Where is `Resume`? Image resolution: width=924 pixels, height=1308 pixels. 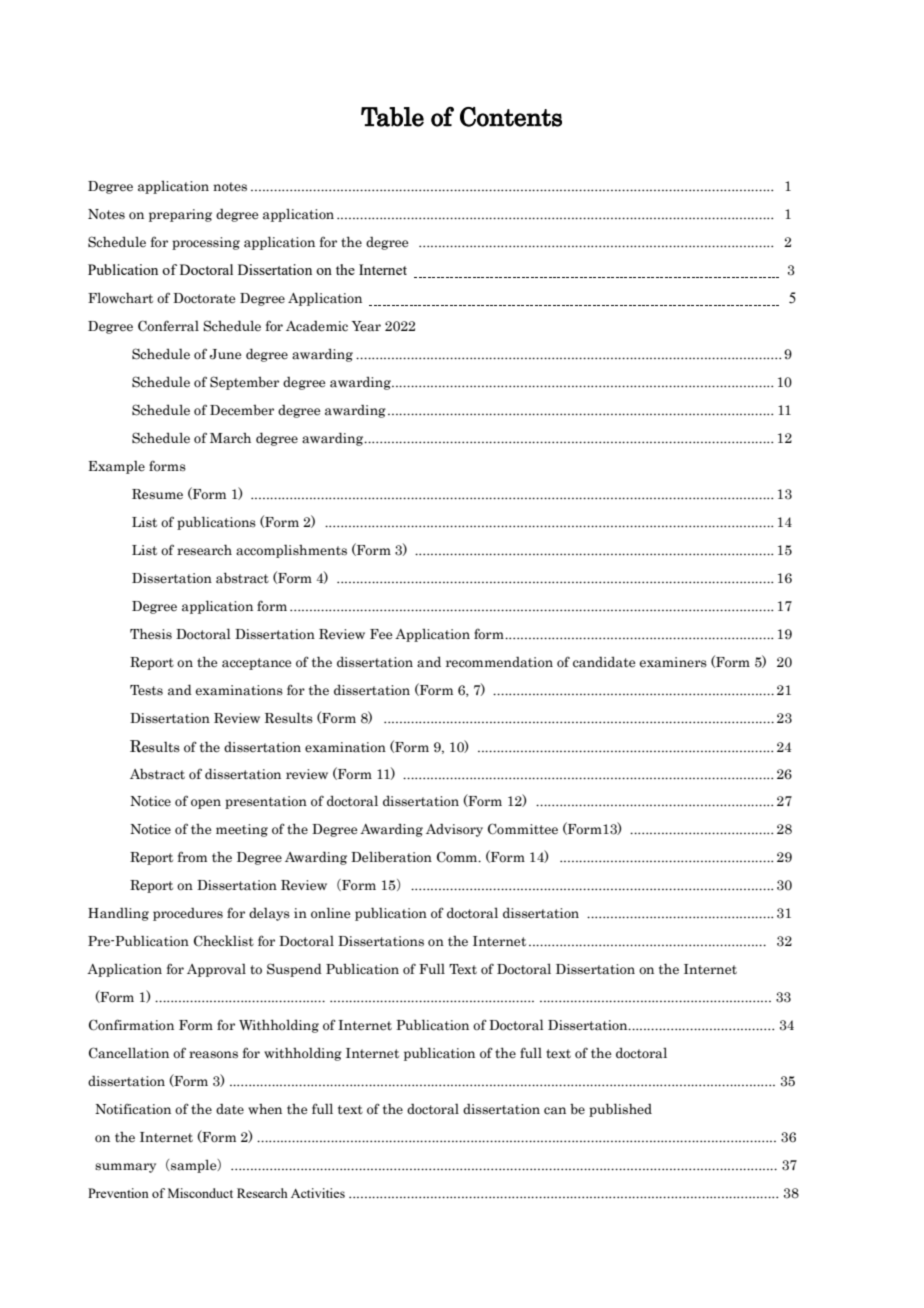
Resume is located at coordinates (157, 494).
